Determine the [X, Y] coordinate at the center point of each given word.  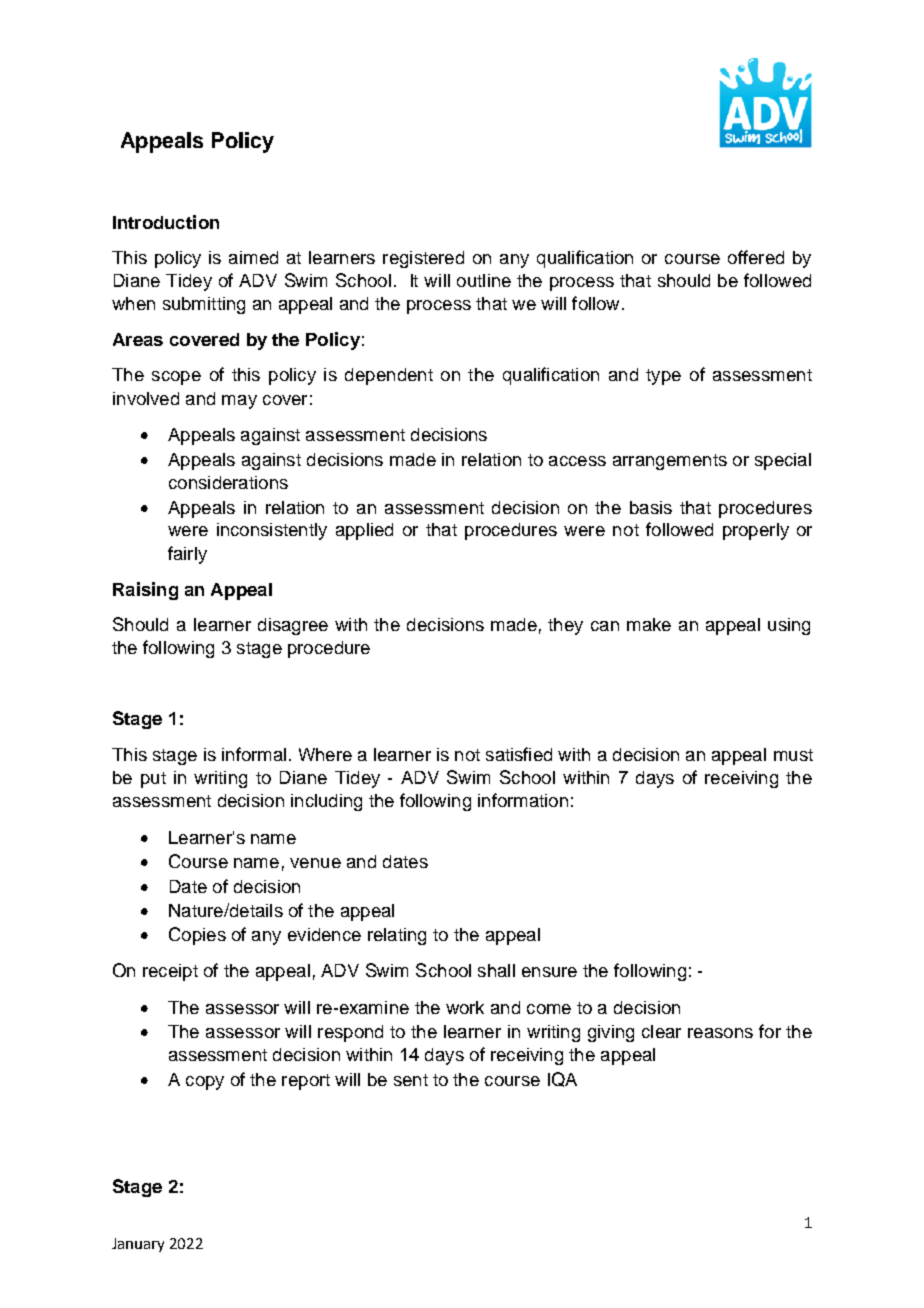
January [138, 1245]
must [793, 755]
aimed [253, 257]
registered [423, 259]
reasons [720, 1033]
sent [411, 1080]
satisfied [519, 754]
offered [756, 257]
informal [254, 754]
